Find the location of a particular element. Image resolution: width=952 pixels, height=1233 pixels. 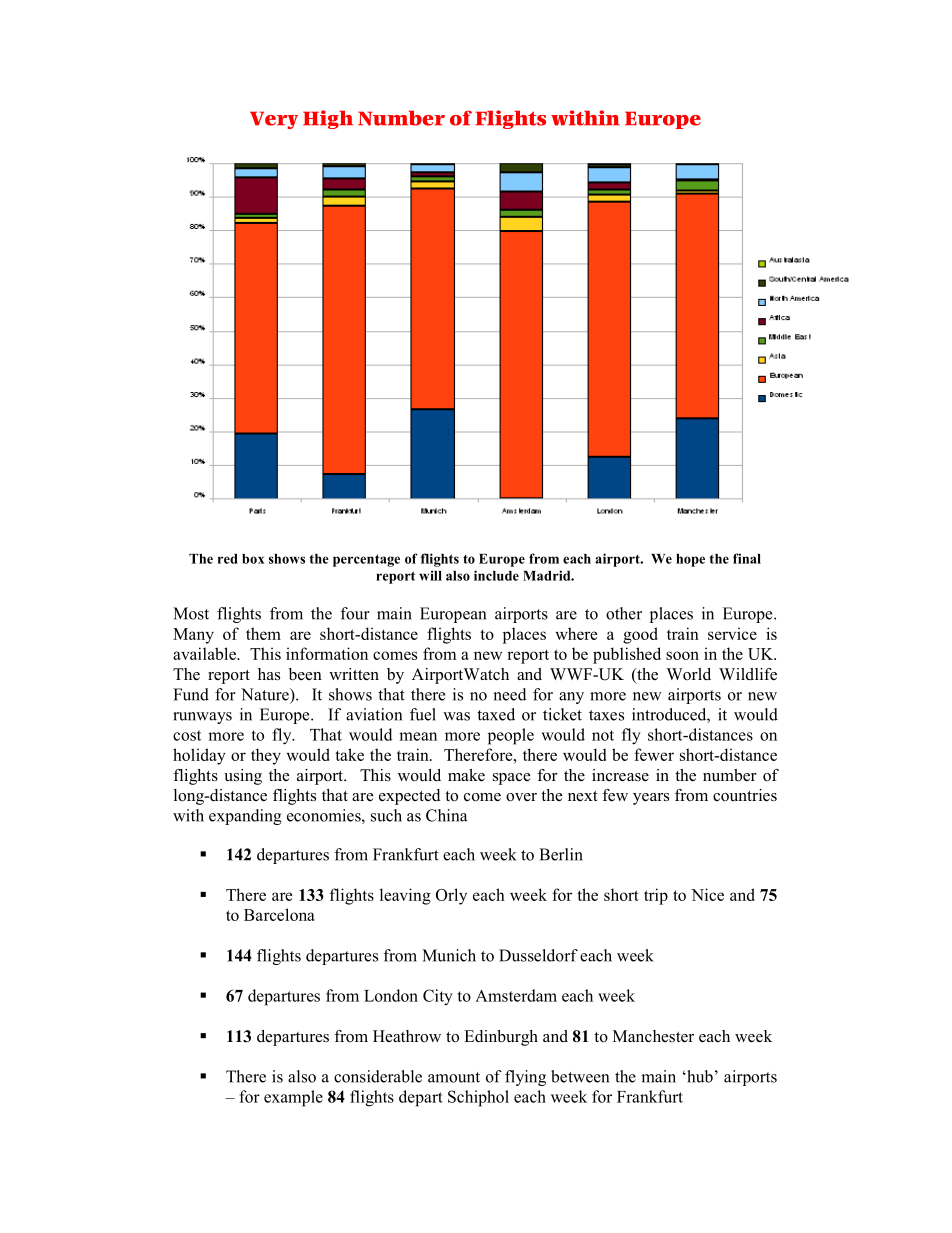

High is located at coordinates (328, 119).
